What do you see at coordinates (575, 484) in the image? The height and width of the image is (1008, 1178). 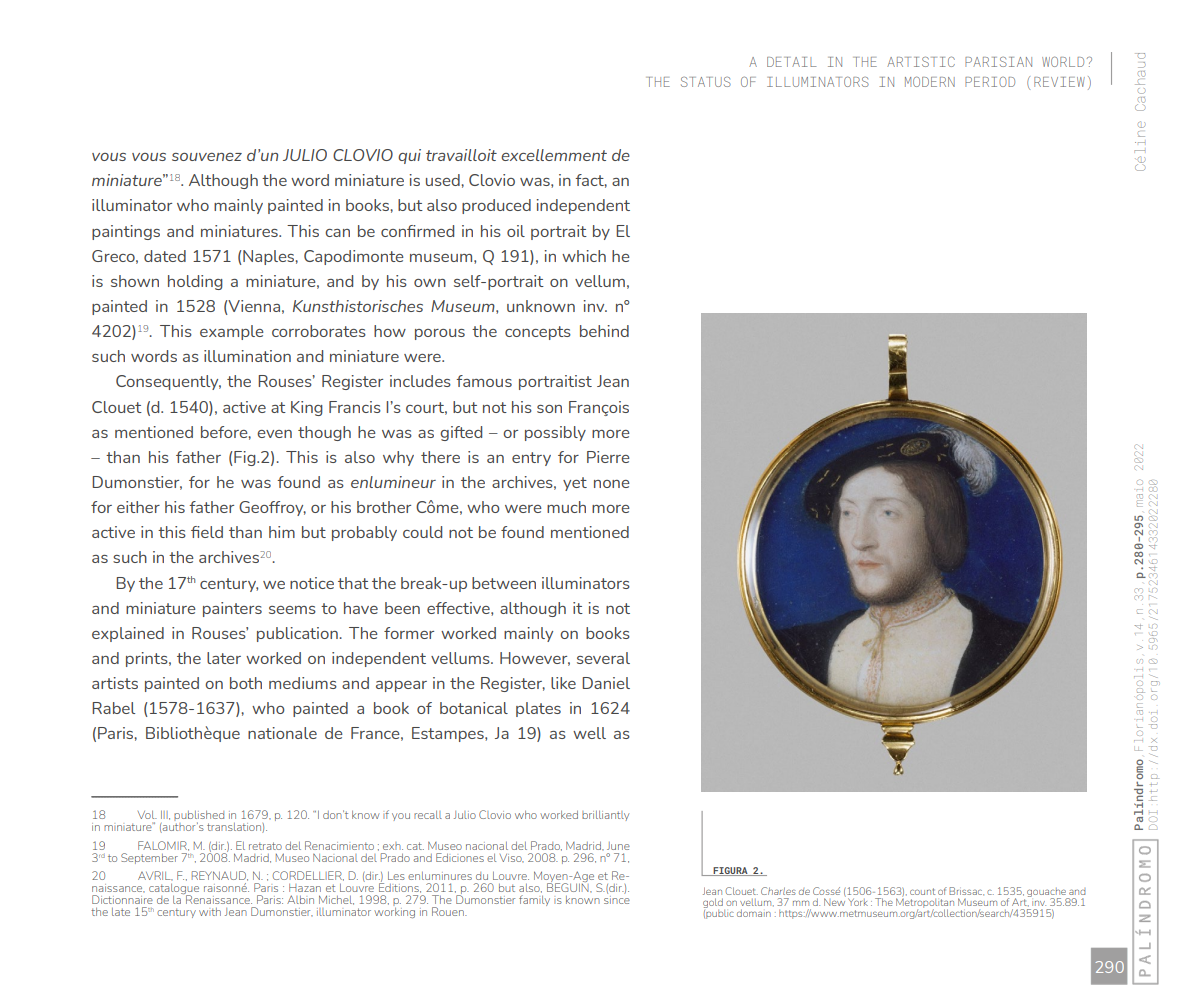 I see `yet` at bounding box center [575, 484].
